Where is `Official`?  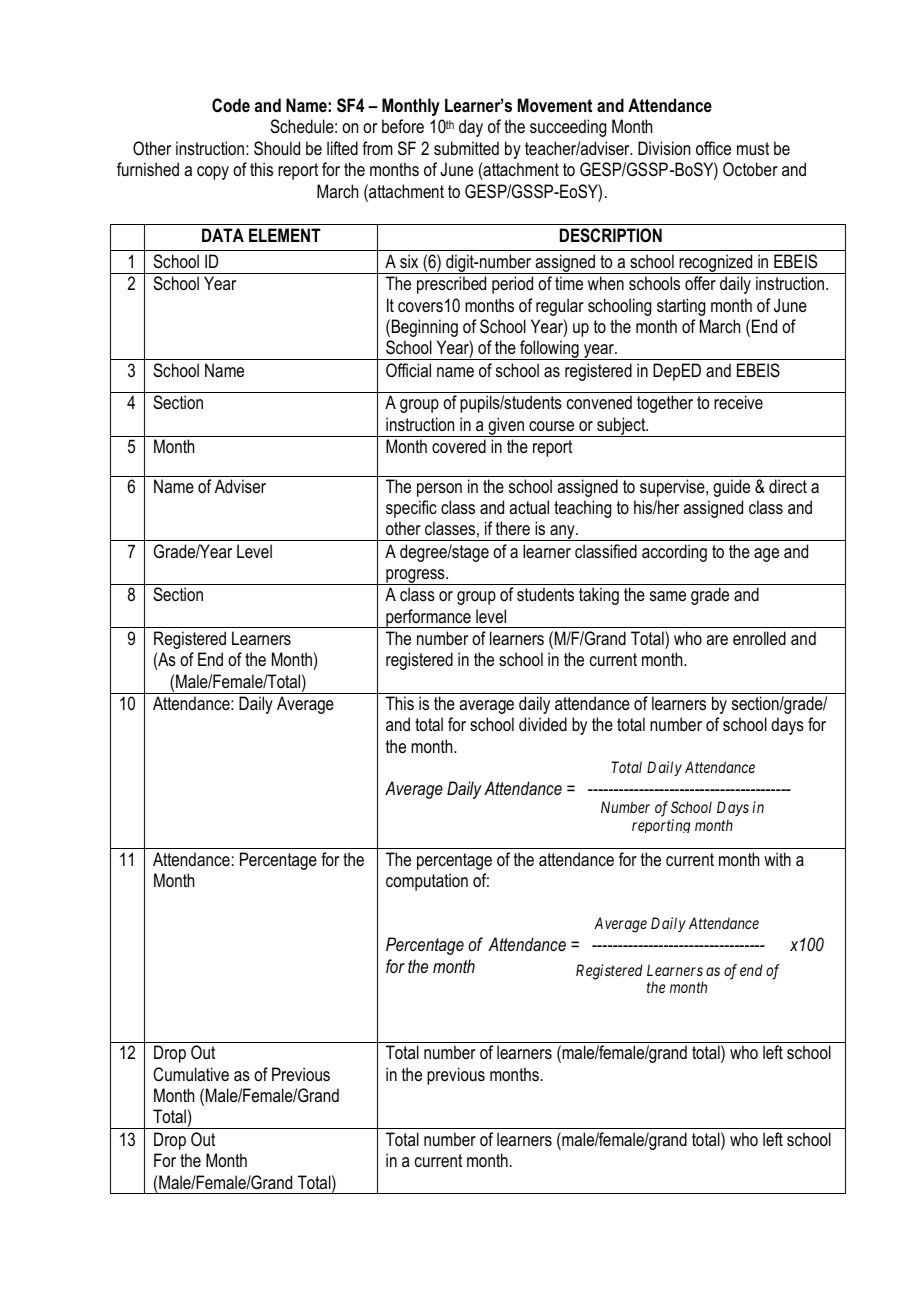
Official is located at coordinates (408, 370).
